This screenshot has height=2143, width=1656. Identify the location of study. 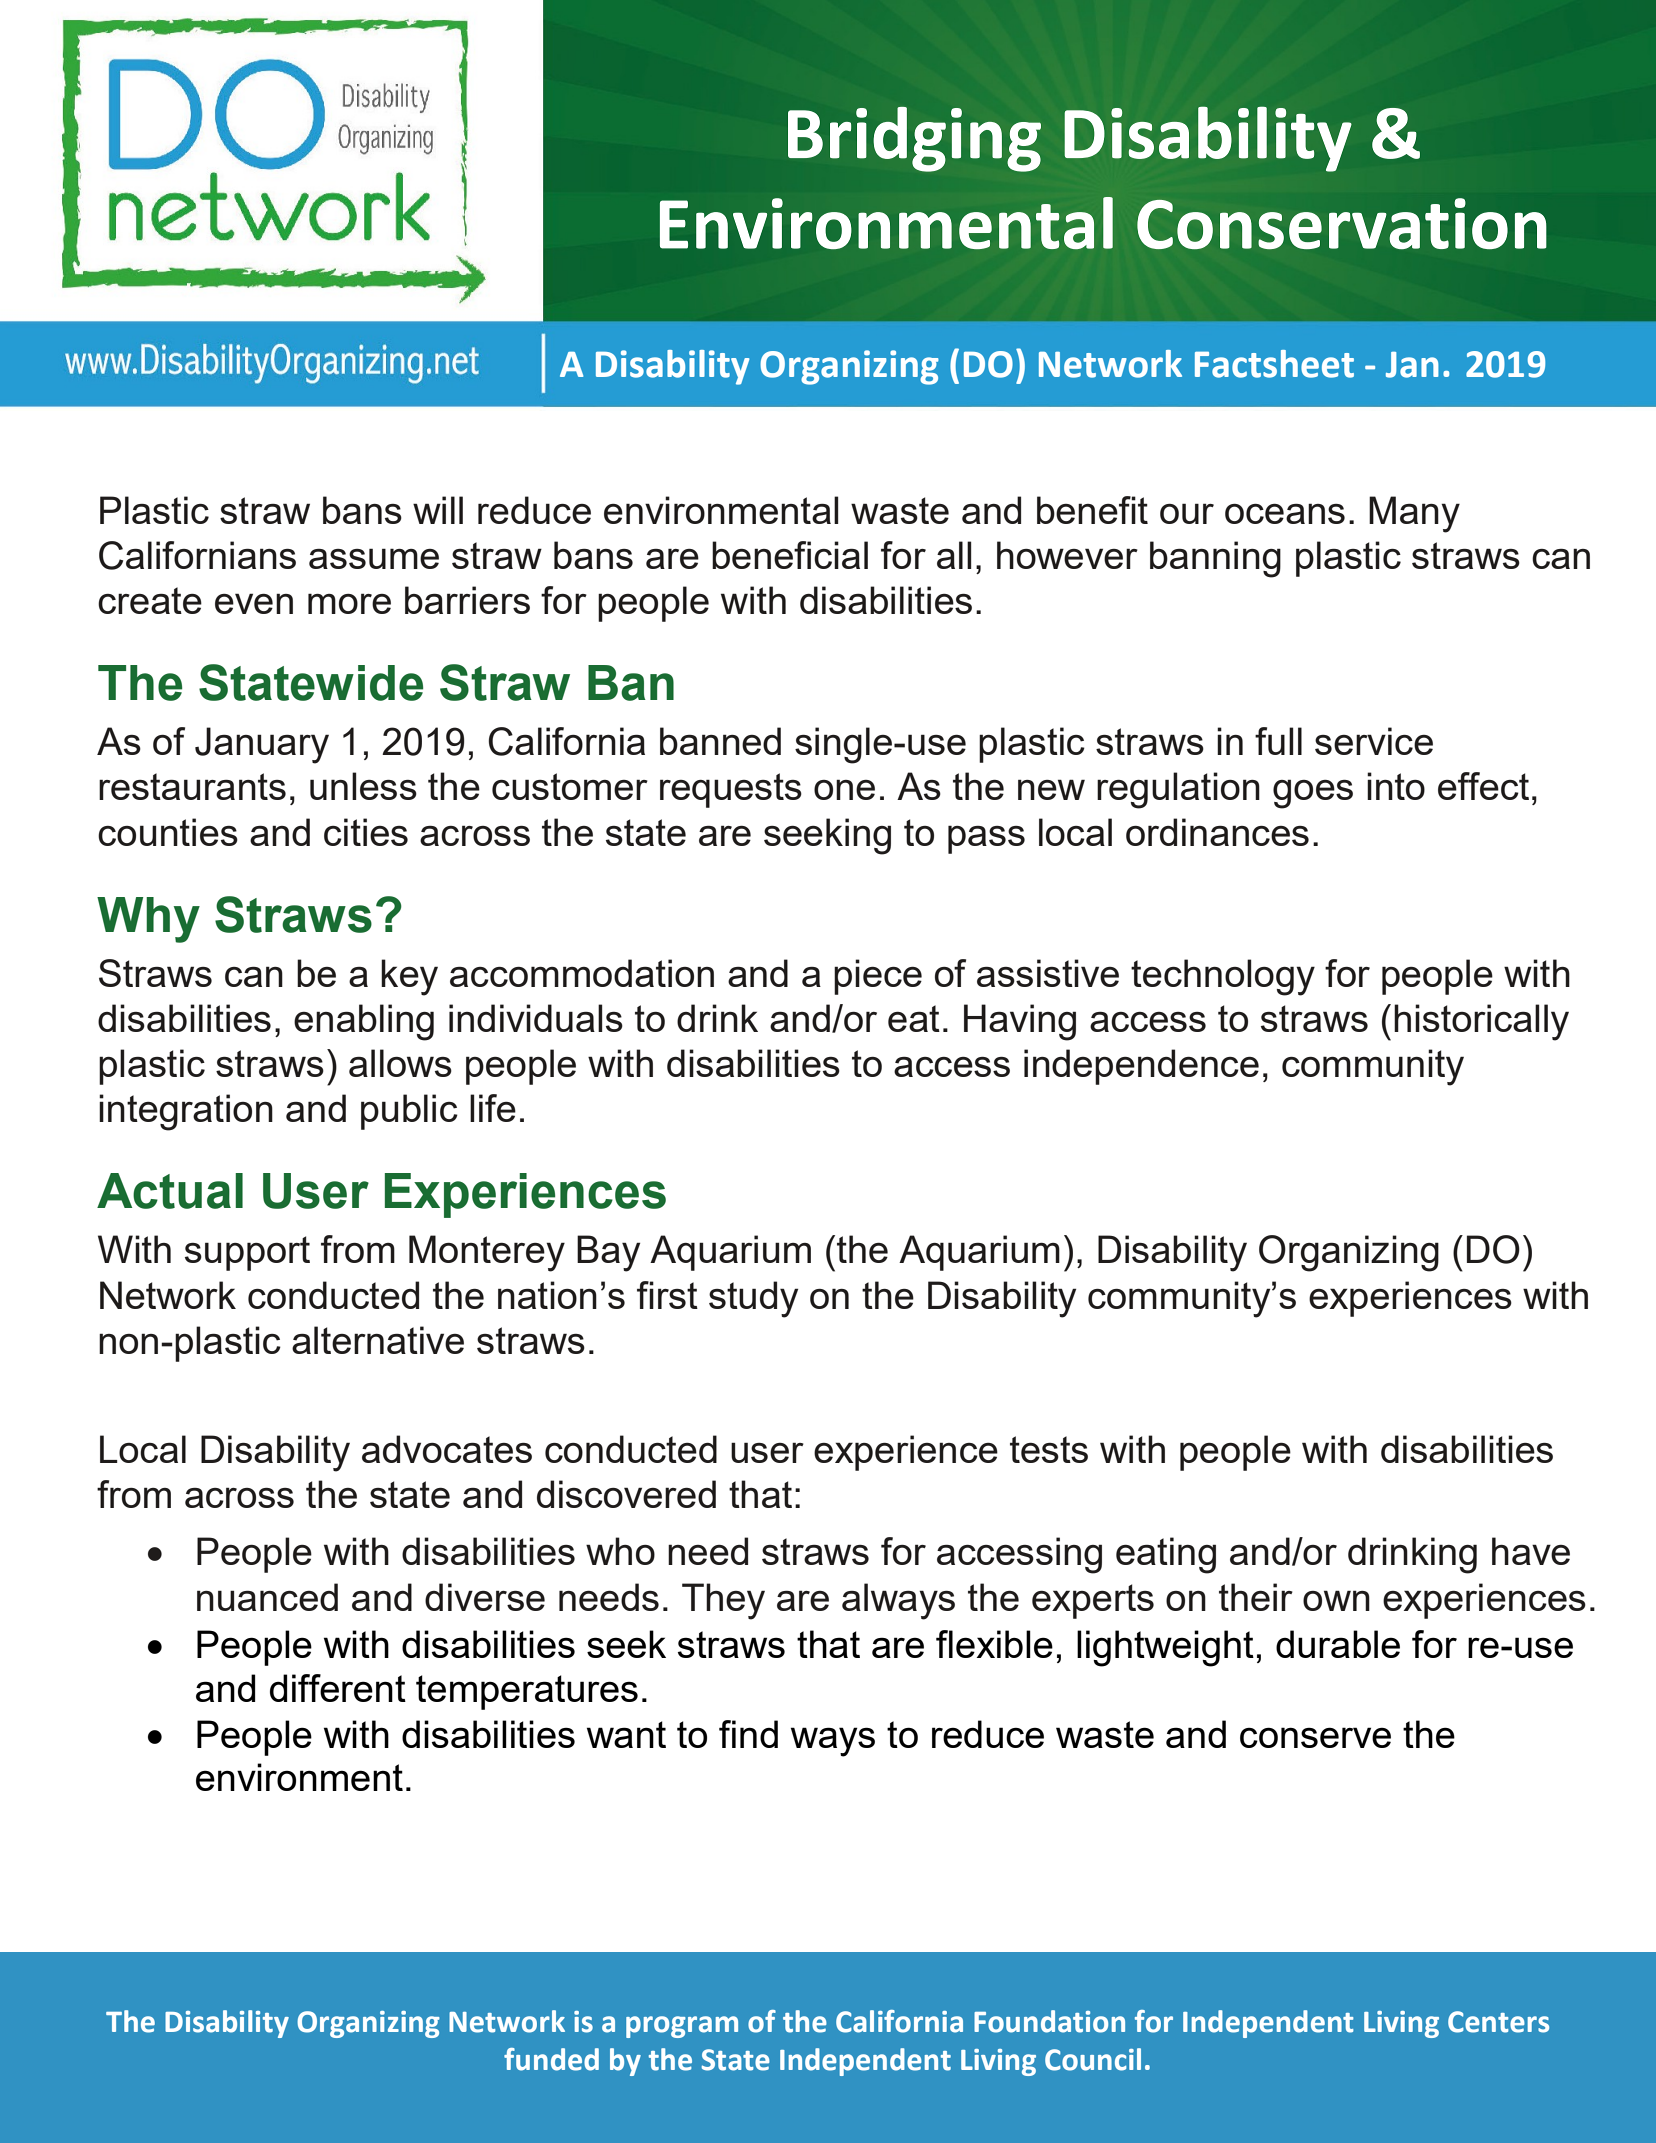
(753, 1299).
